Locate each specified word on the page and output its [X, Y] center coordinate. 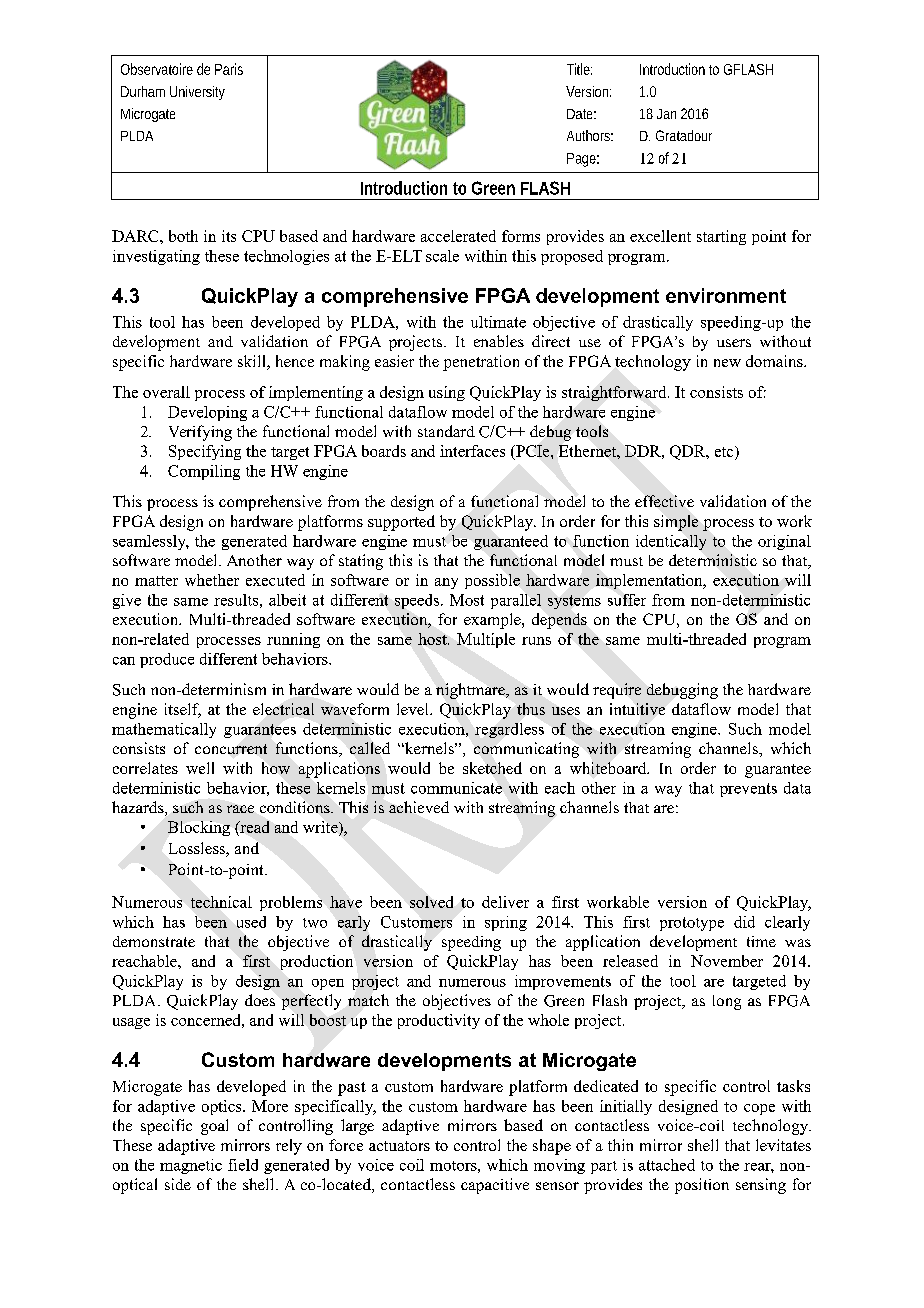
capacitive [495, 1186]
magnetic [191, 1166]
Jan [666, 114]
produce [167, 660]
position [702, 1186]
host [433, 639]
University [197, 93]
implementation [650, 581]
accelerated [458, 236]
